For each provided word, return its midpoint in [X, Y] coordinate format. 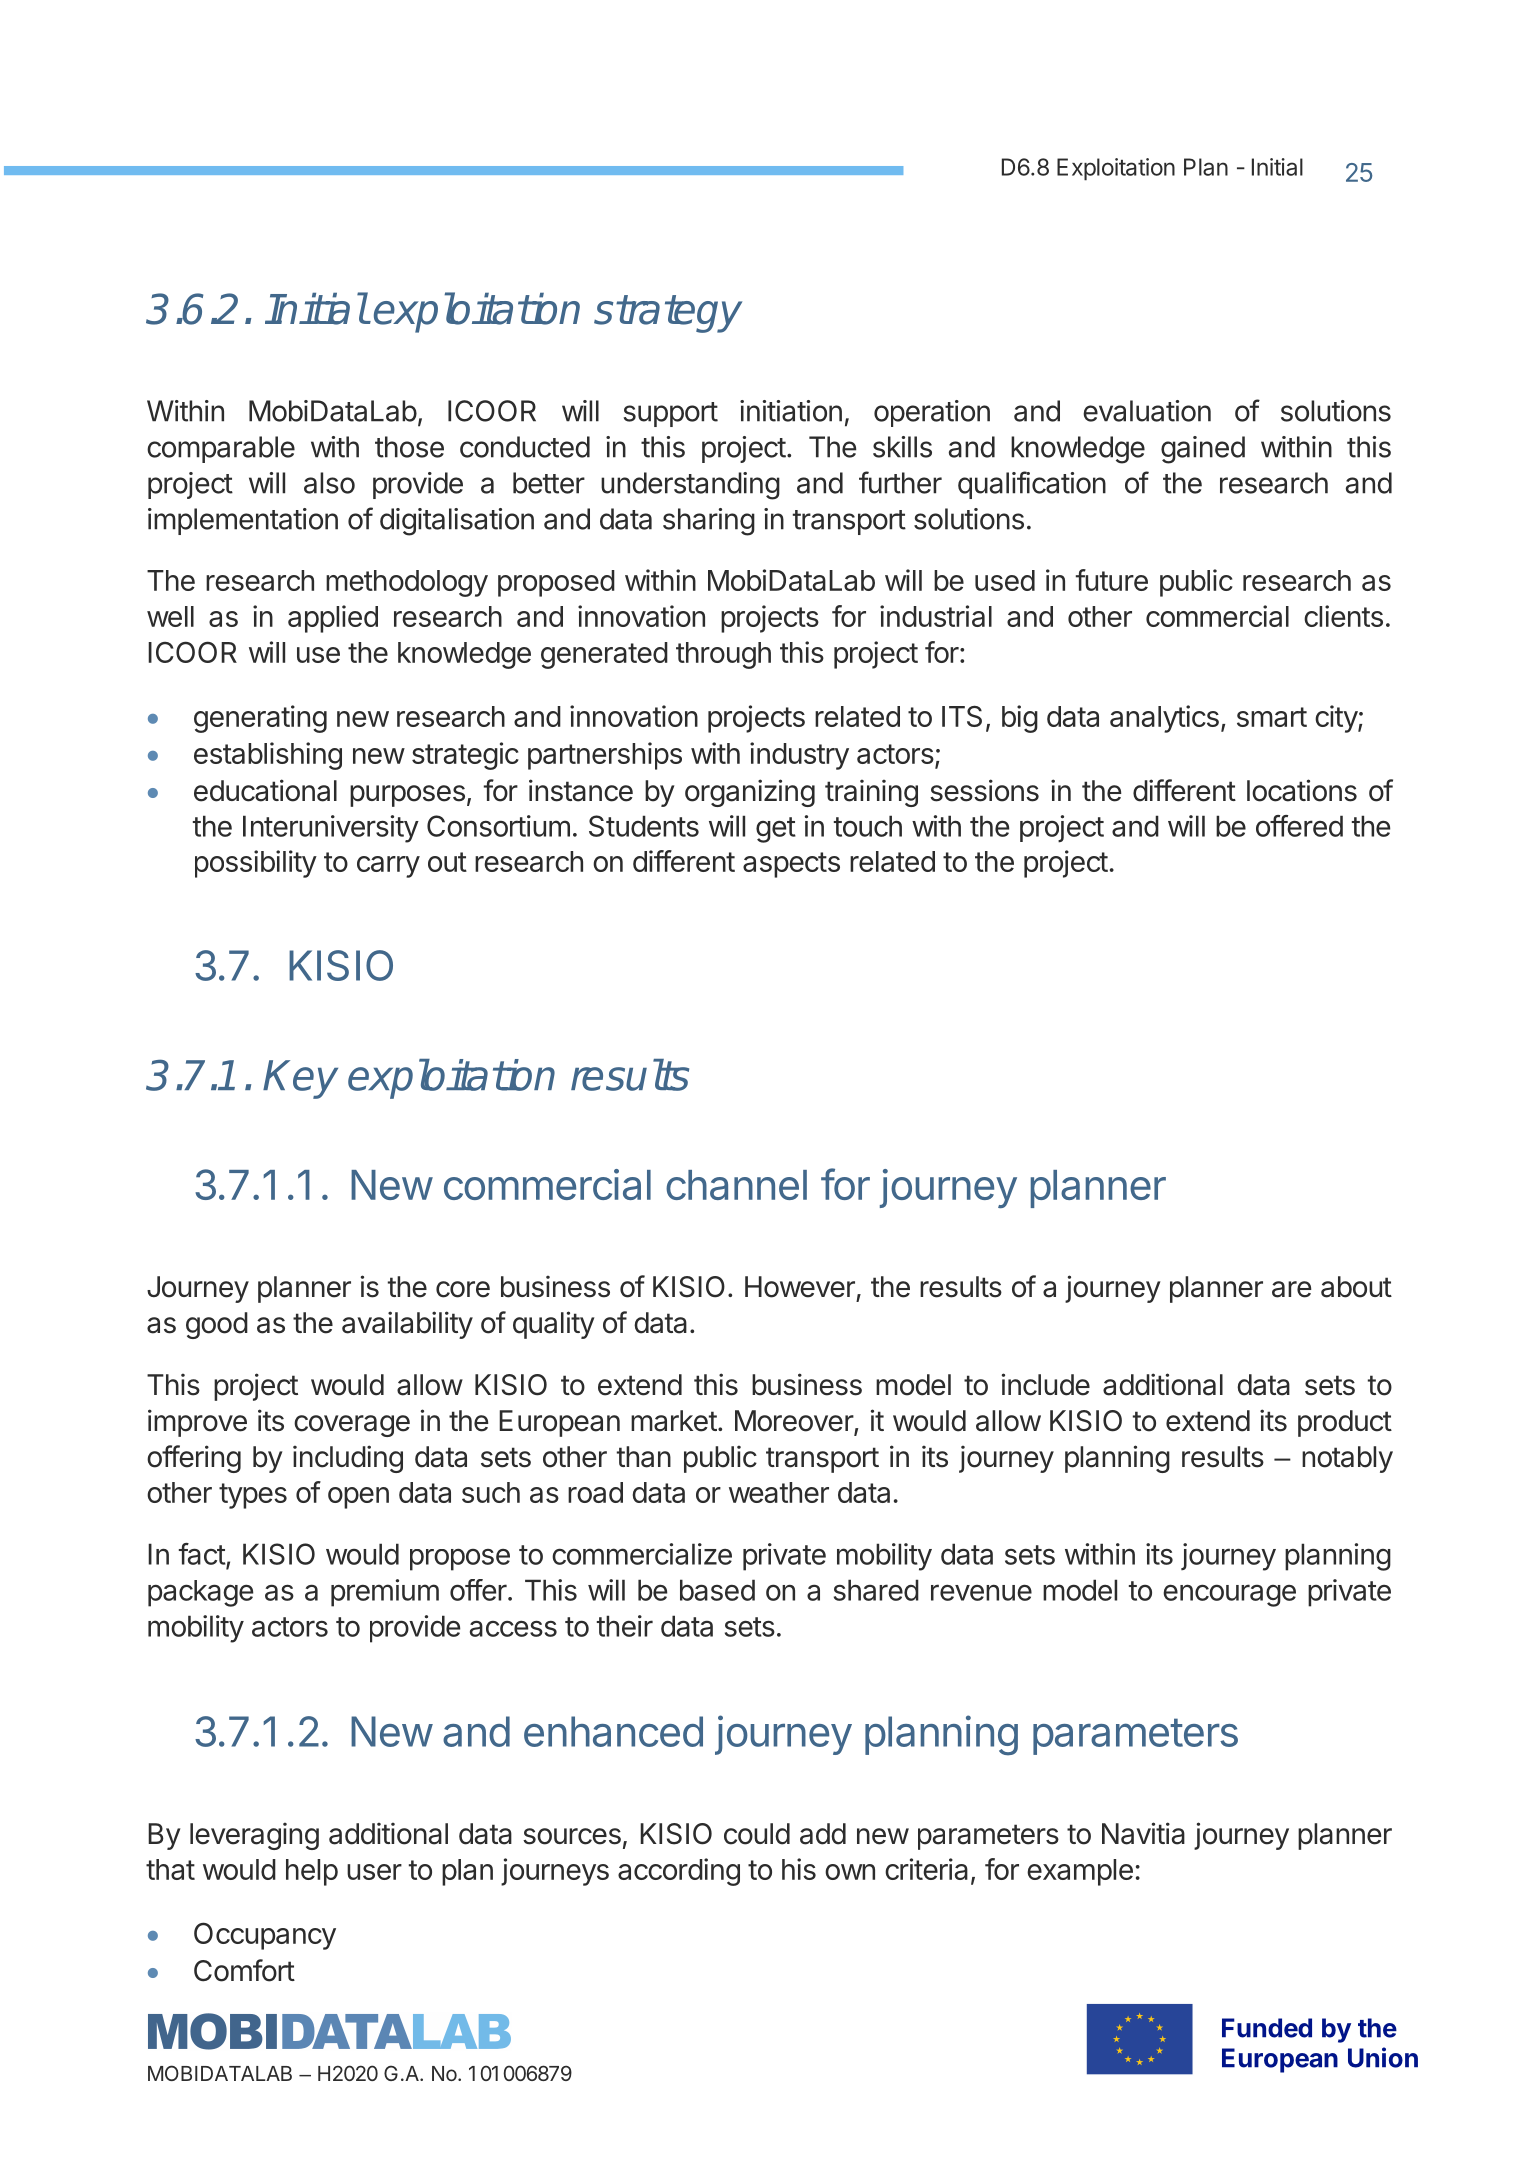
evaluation [1147, 411]
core [463, 1289]
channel [736, 1185]
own [850, 1872]
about [1356, 1287]
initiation [791, 411]
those [409, 447]
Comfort [244, 1970]
